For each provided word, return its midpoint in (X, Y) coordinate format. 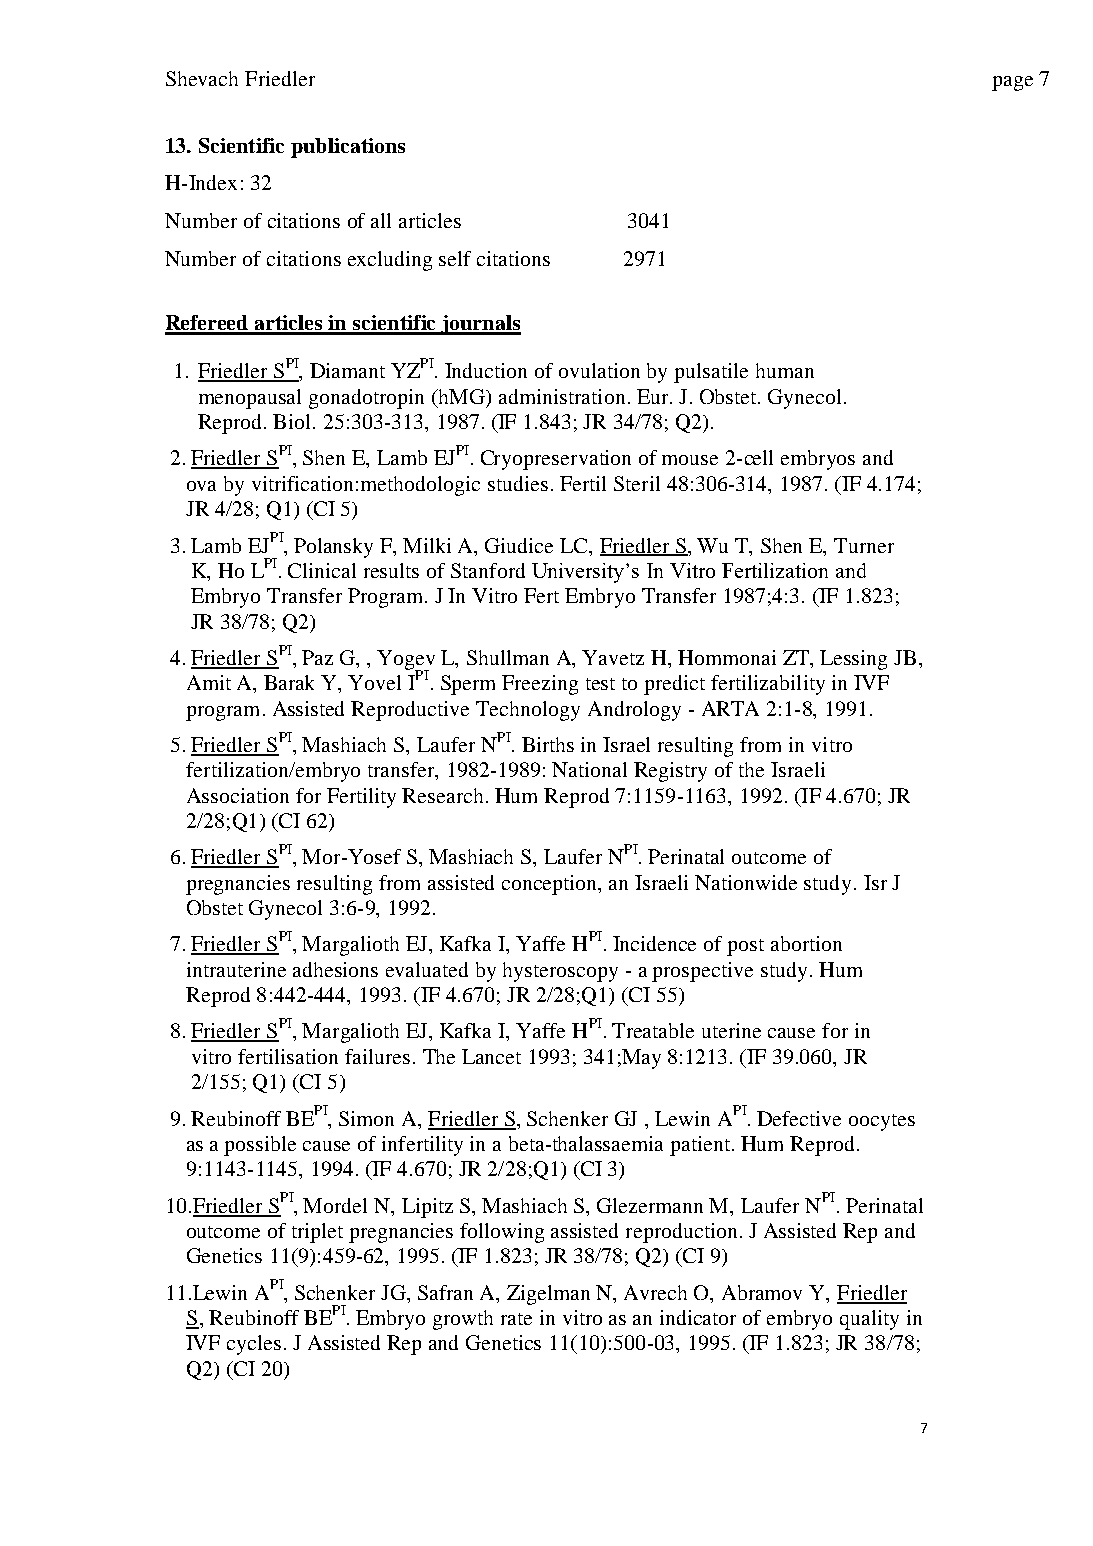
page (1012, 83)
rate (516, 1319)
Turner (864, 545)
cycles (254, 1345)
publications (348, 148)
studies (518, 483)
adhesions (335, 969)
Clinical (322, 570)
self (455, 258)
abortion (806, 943)
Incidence (654, 943)
